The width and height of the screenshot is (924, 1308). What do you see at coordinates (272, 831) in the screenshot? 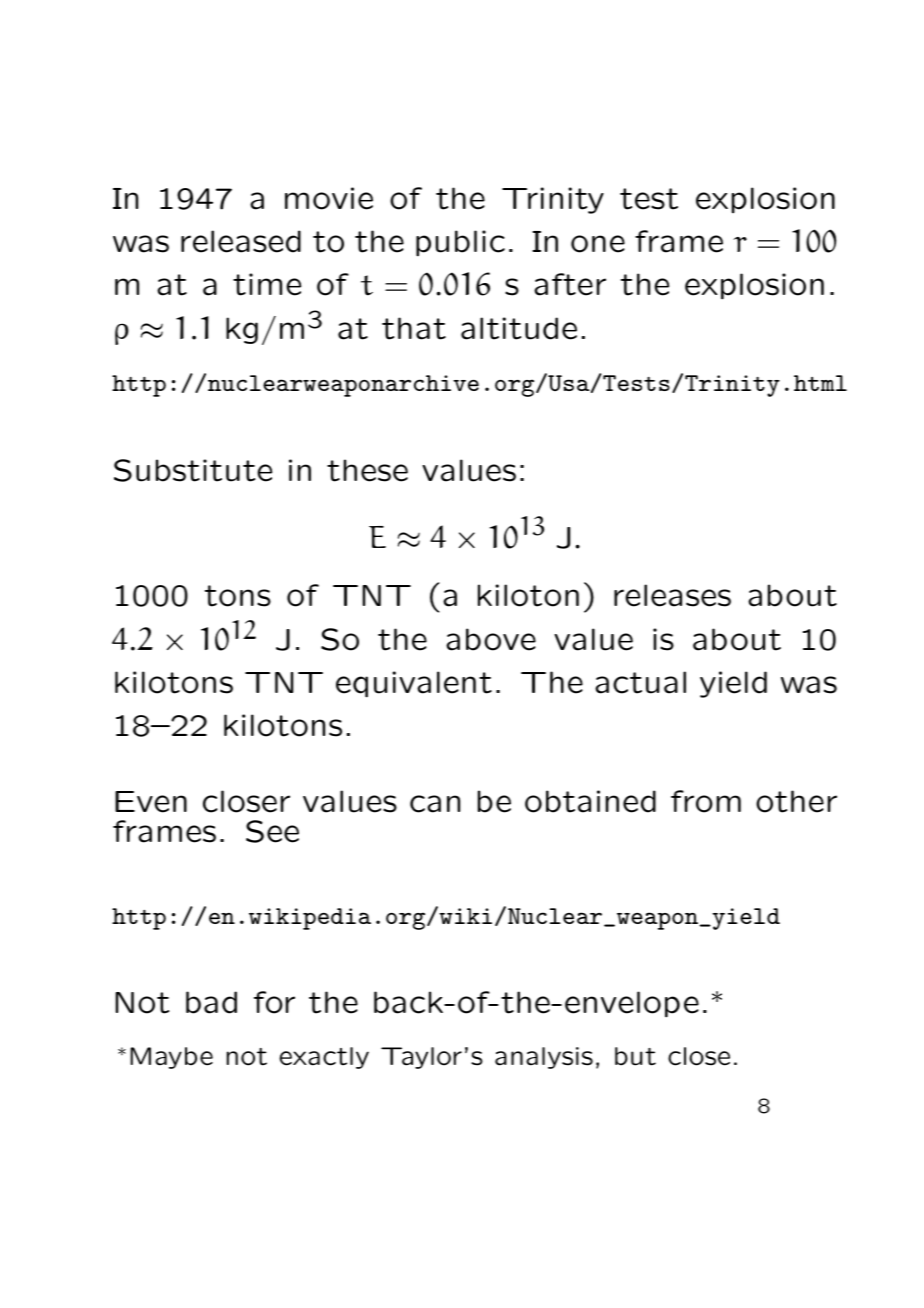
I see `See` at bounding box center [272, 831].
